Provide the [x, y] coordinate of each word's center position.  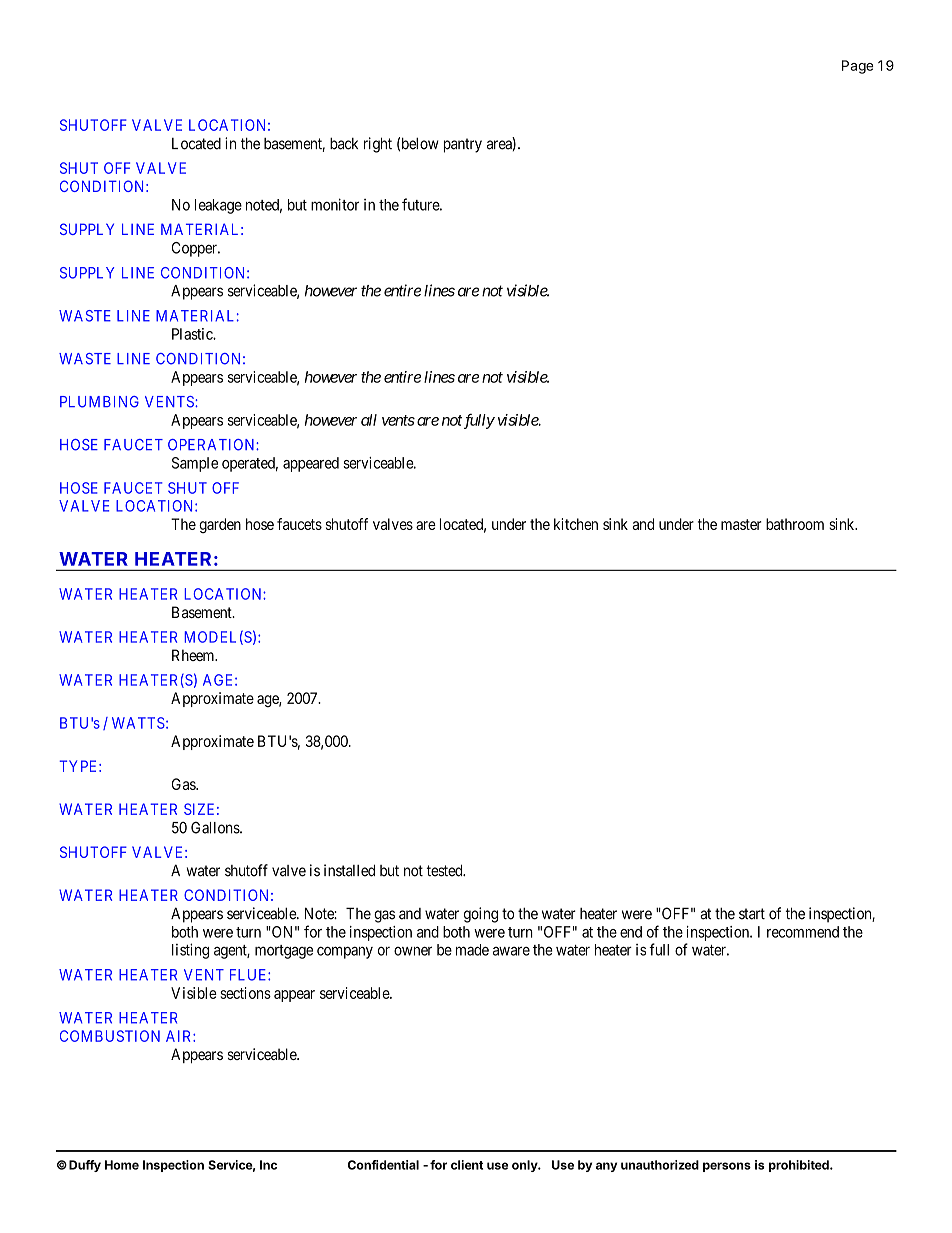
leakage [218, 206]
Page [858, 67]
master [741, 524]
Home [122, 1165]
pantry [463, 145]
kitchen [576, 524]
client [467, 1165]
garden [220, 525]
